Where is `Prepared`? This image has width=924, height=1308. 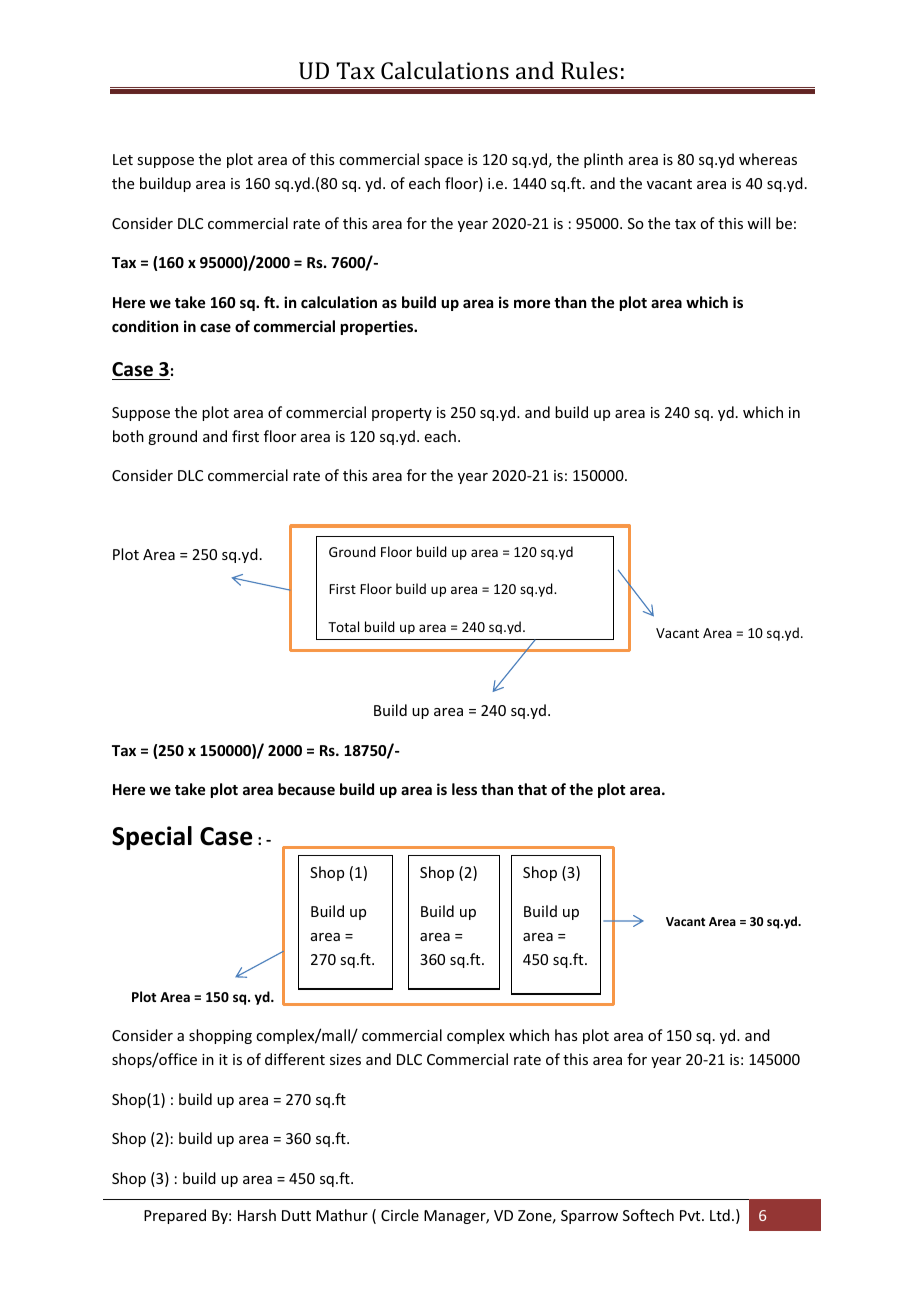 Prepared is located at coordinates (175, 1216).
